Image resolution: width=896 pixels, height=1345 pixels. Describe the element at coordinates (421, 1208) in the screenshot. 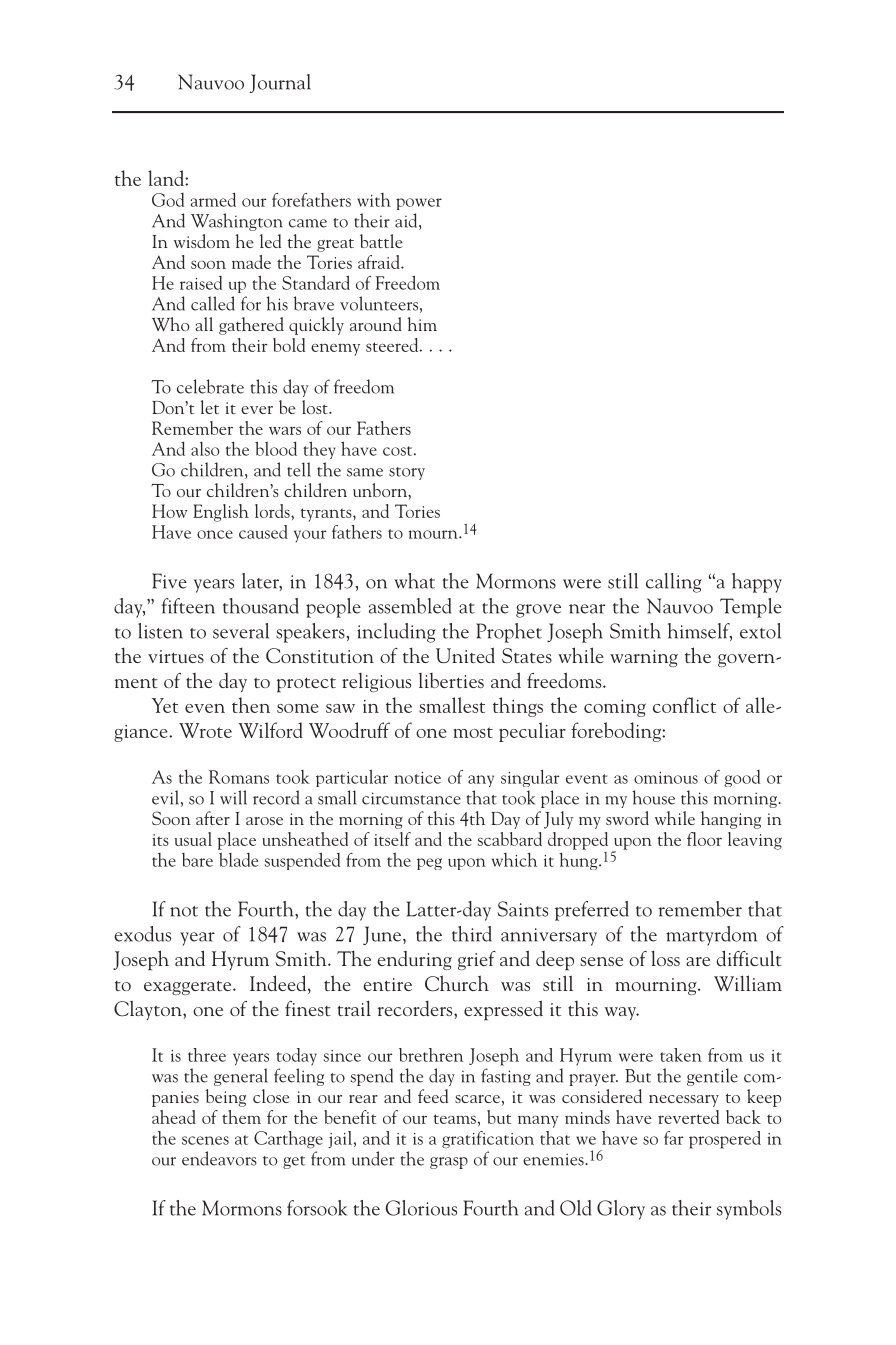

I see `Glorious` at that location.
